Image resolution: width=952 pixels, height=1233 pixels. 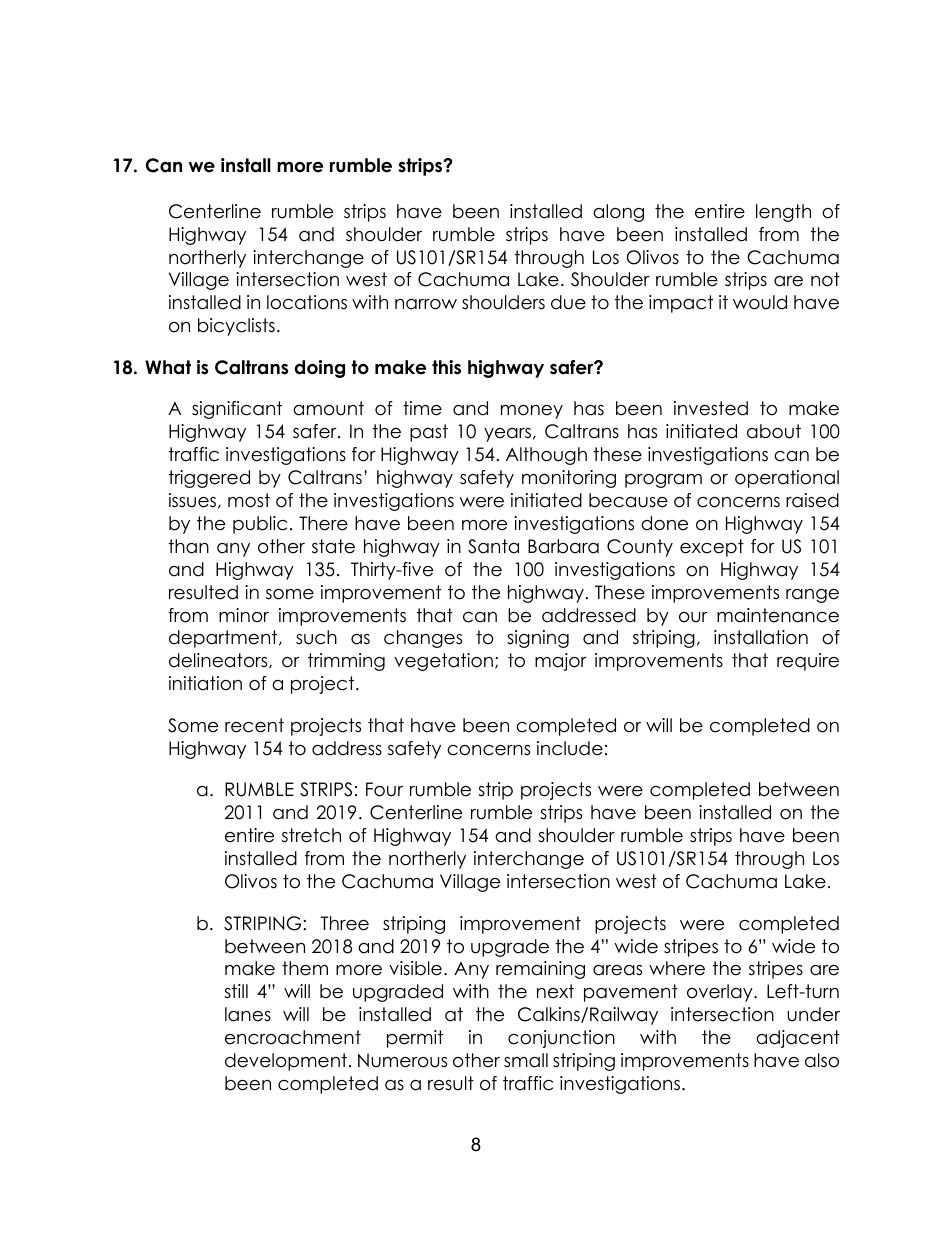 What do you see at coordinates (311, 835) in the screenshot?
I see `stretch` at bounding box center [311, 835].
